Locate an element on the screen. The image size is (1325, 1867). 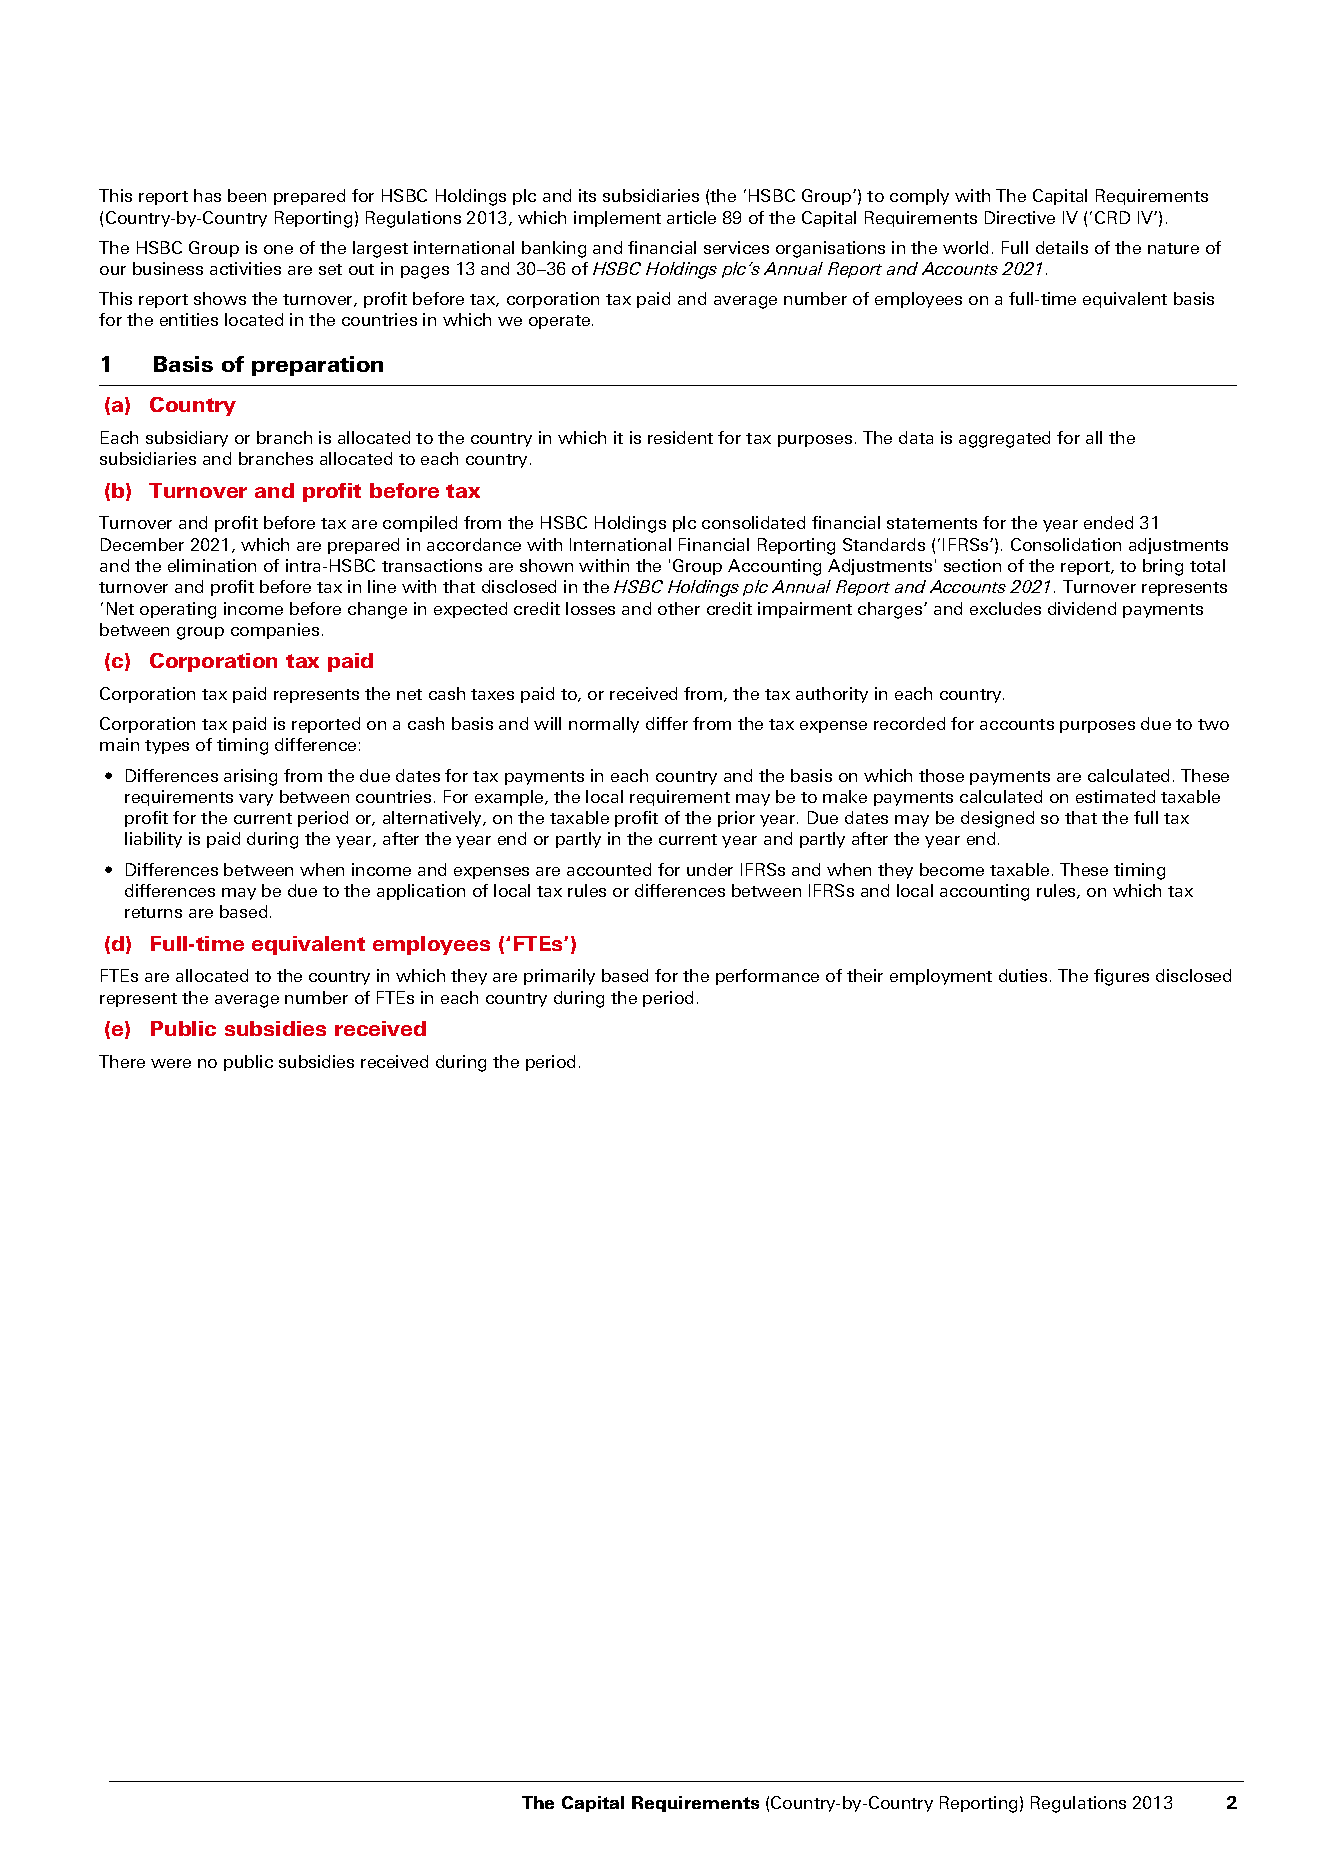
CRD is located at coordinates (1112, 217).
